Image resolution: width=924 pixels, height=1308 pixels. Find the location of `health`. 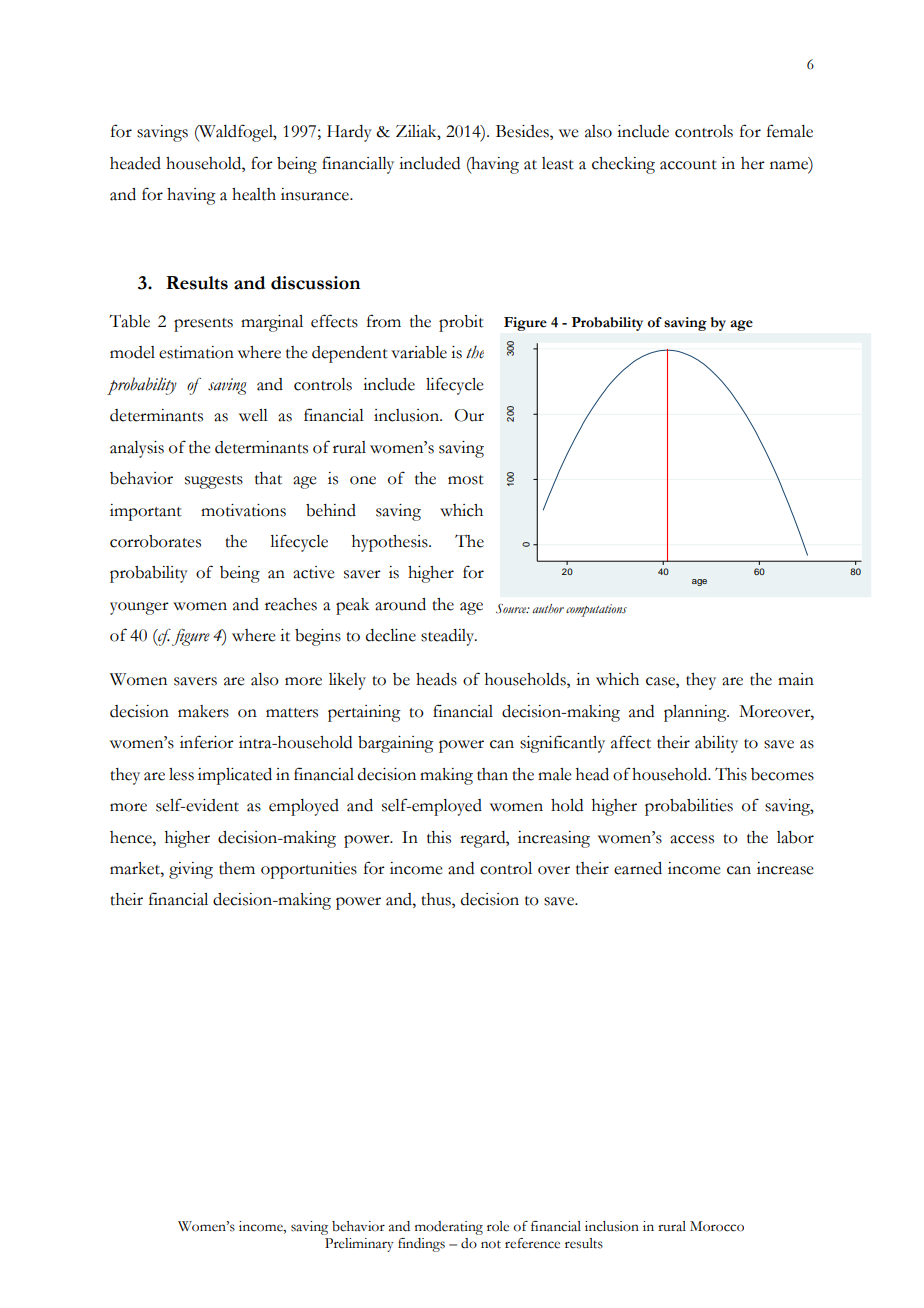

health is located at coordinates (254, 194).
